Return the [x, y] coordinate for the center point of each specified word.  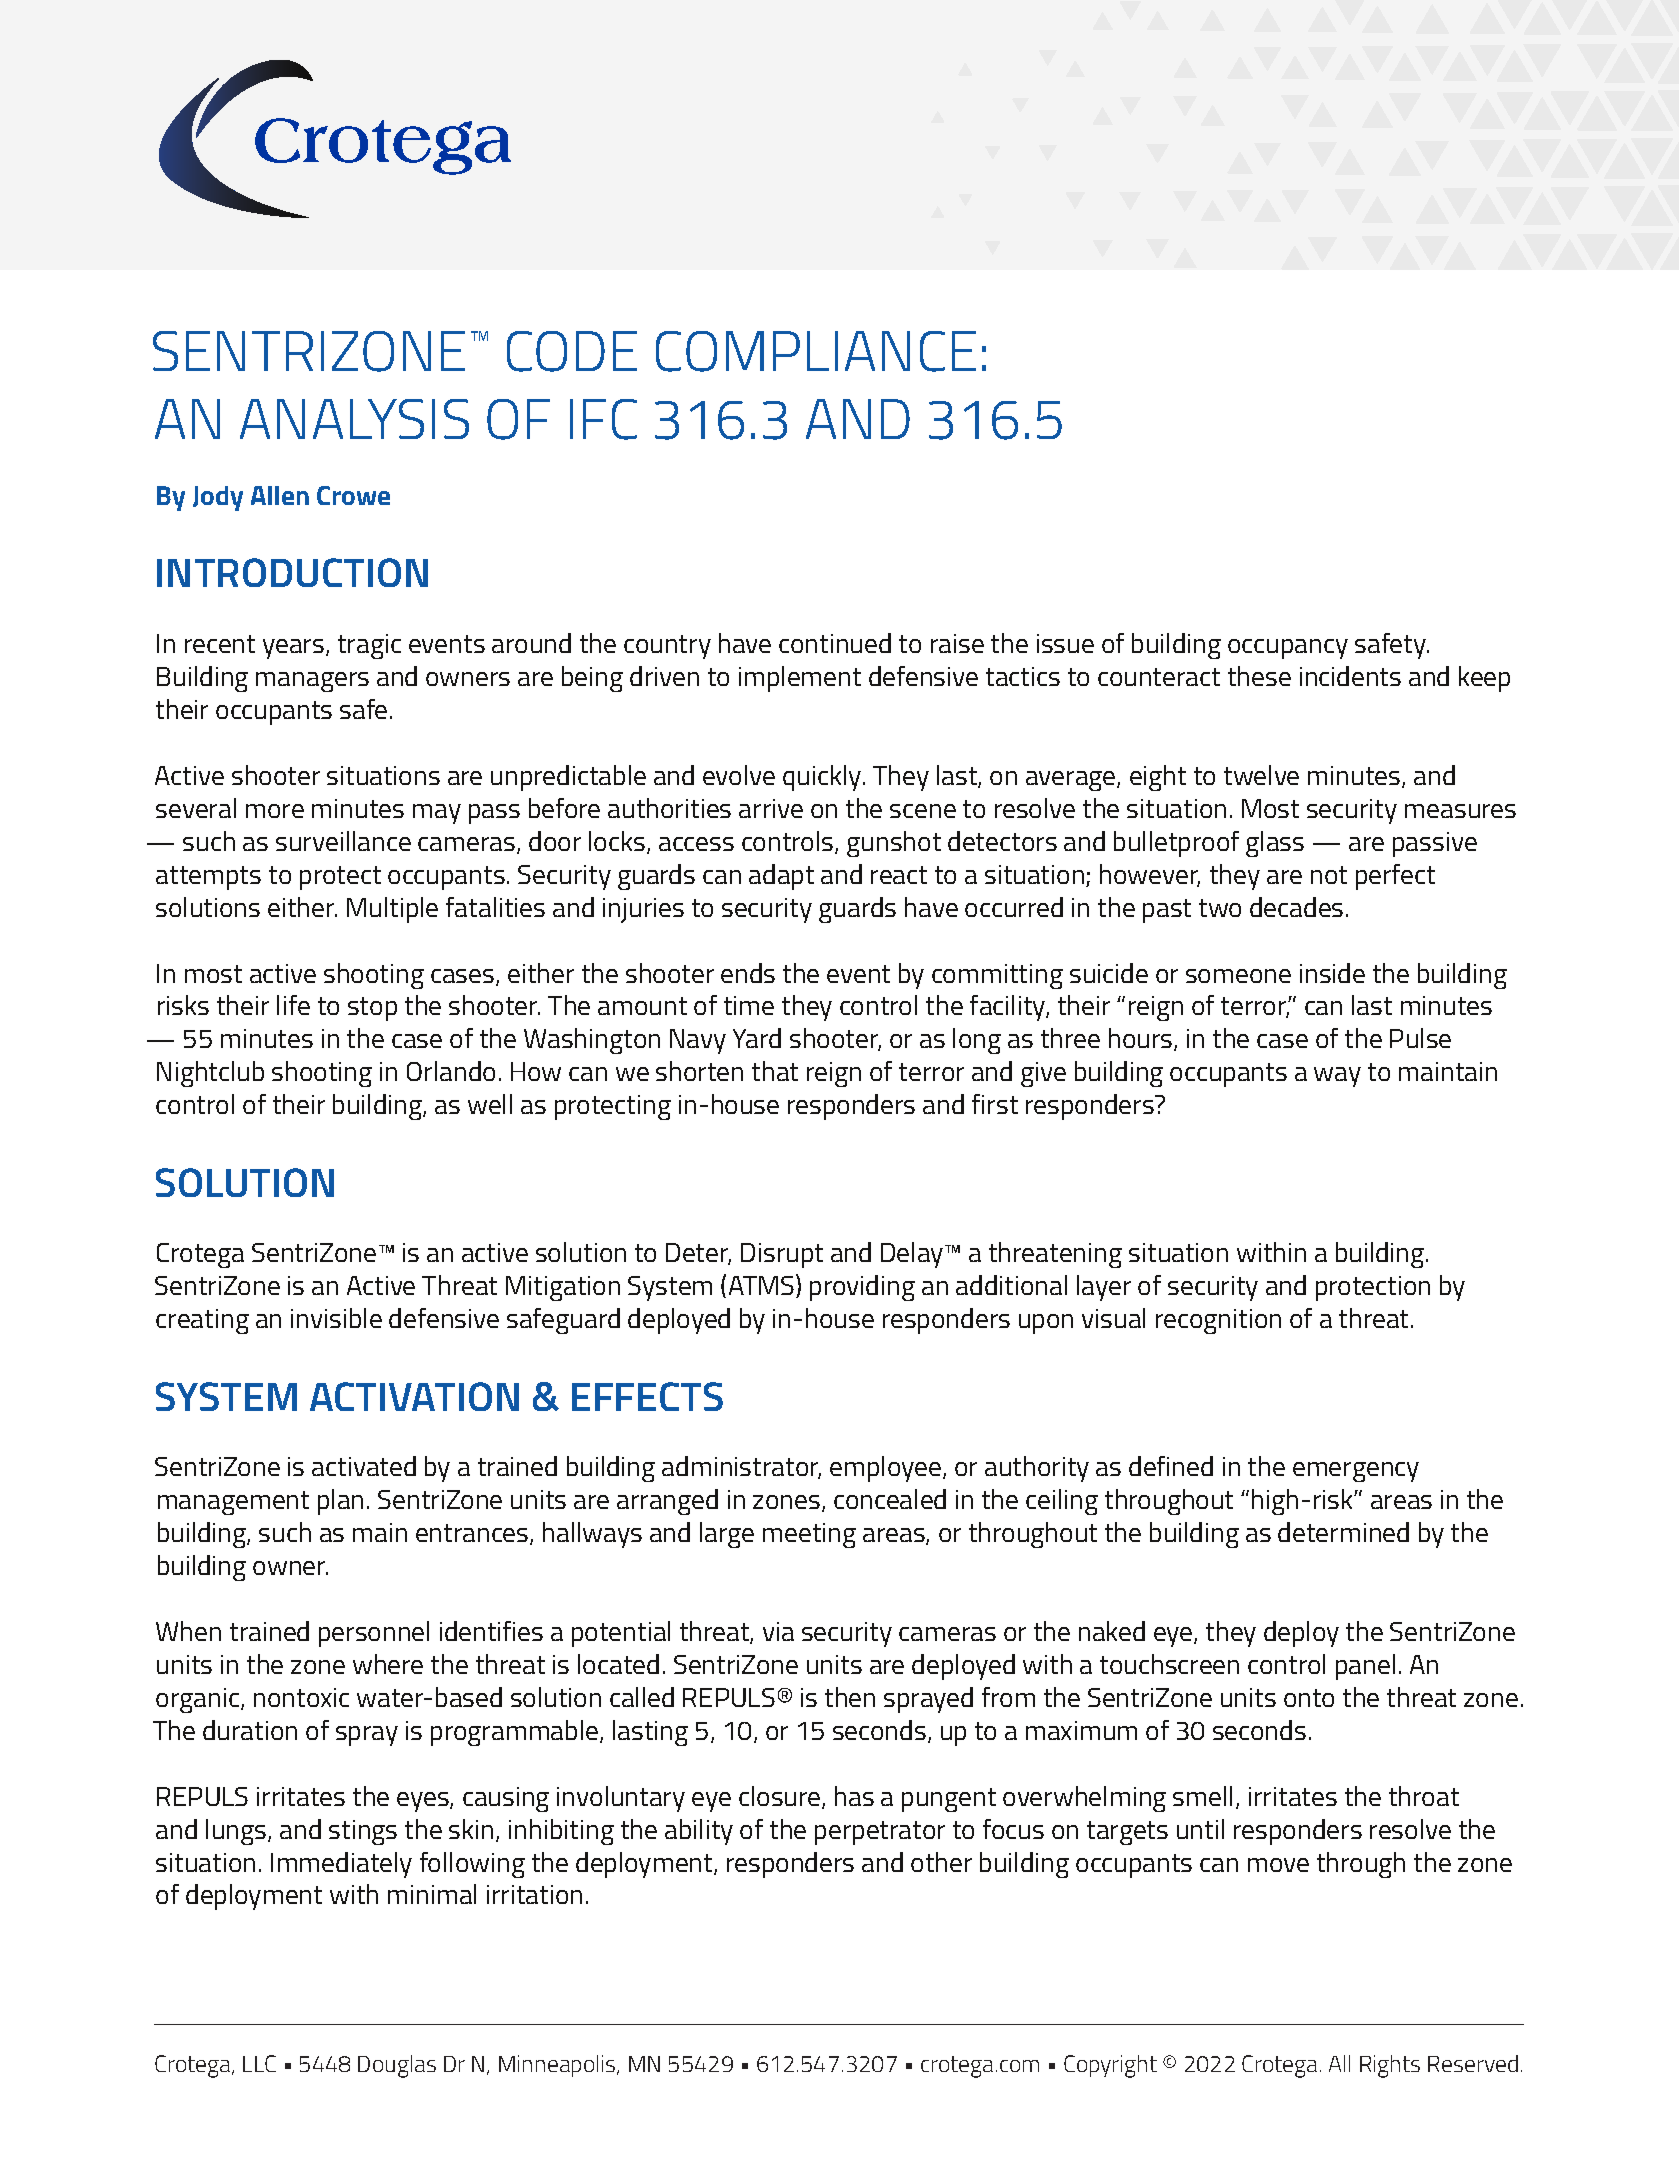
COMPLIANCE [816, 351]
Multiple [392, 910]
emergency [1356, 1472]
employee [885, 1469]
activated [364, 1466]
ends [748, 973]
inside [1332, 973]
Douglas [397, 2066]
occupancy [1288, 649]
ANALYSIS [354, 419]
